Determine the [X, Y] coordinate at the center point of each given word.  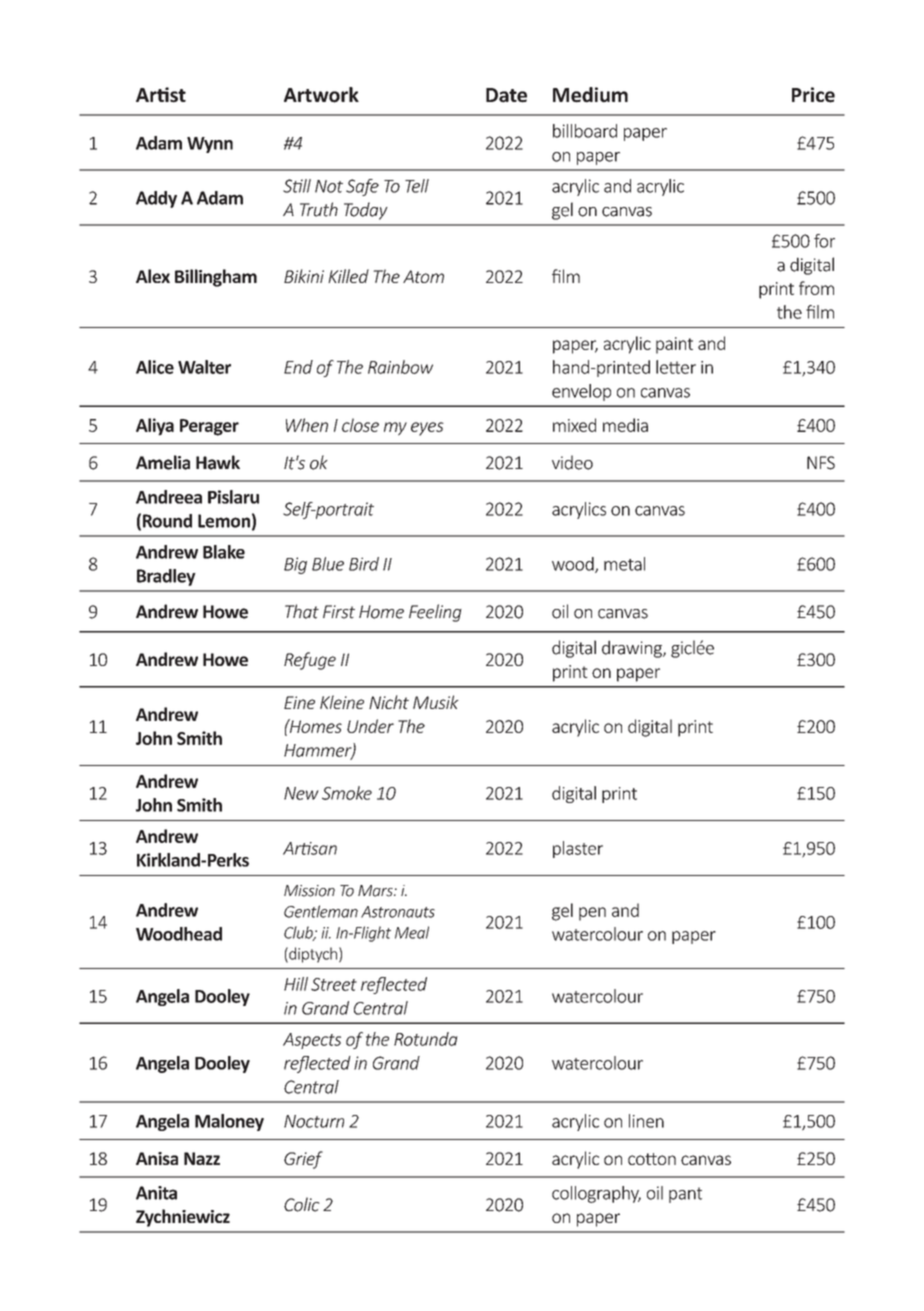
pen [592, 914]
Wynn [210, 145]
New [301, 793]
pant [685, 1195]
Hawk [218, 462]
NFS [821, 463]
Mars [376, 891]
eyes [427, 429]
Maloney [229, 1122]
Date [506, 95]
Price [813, 95]
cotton [652, 1159]
